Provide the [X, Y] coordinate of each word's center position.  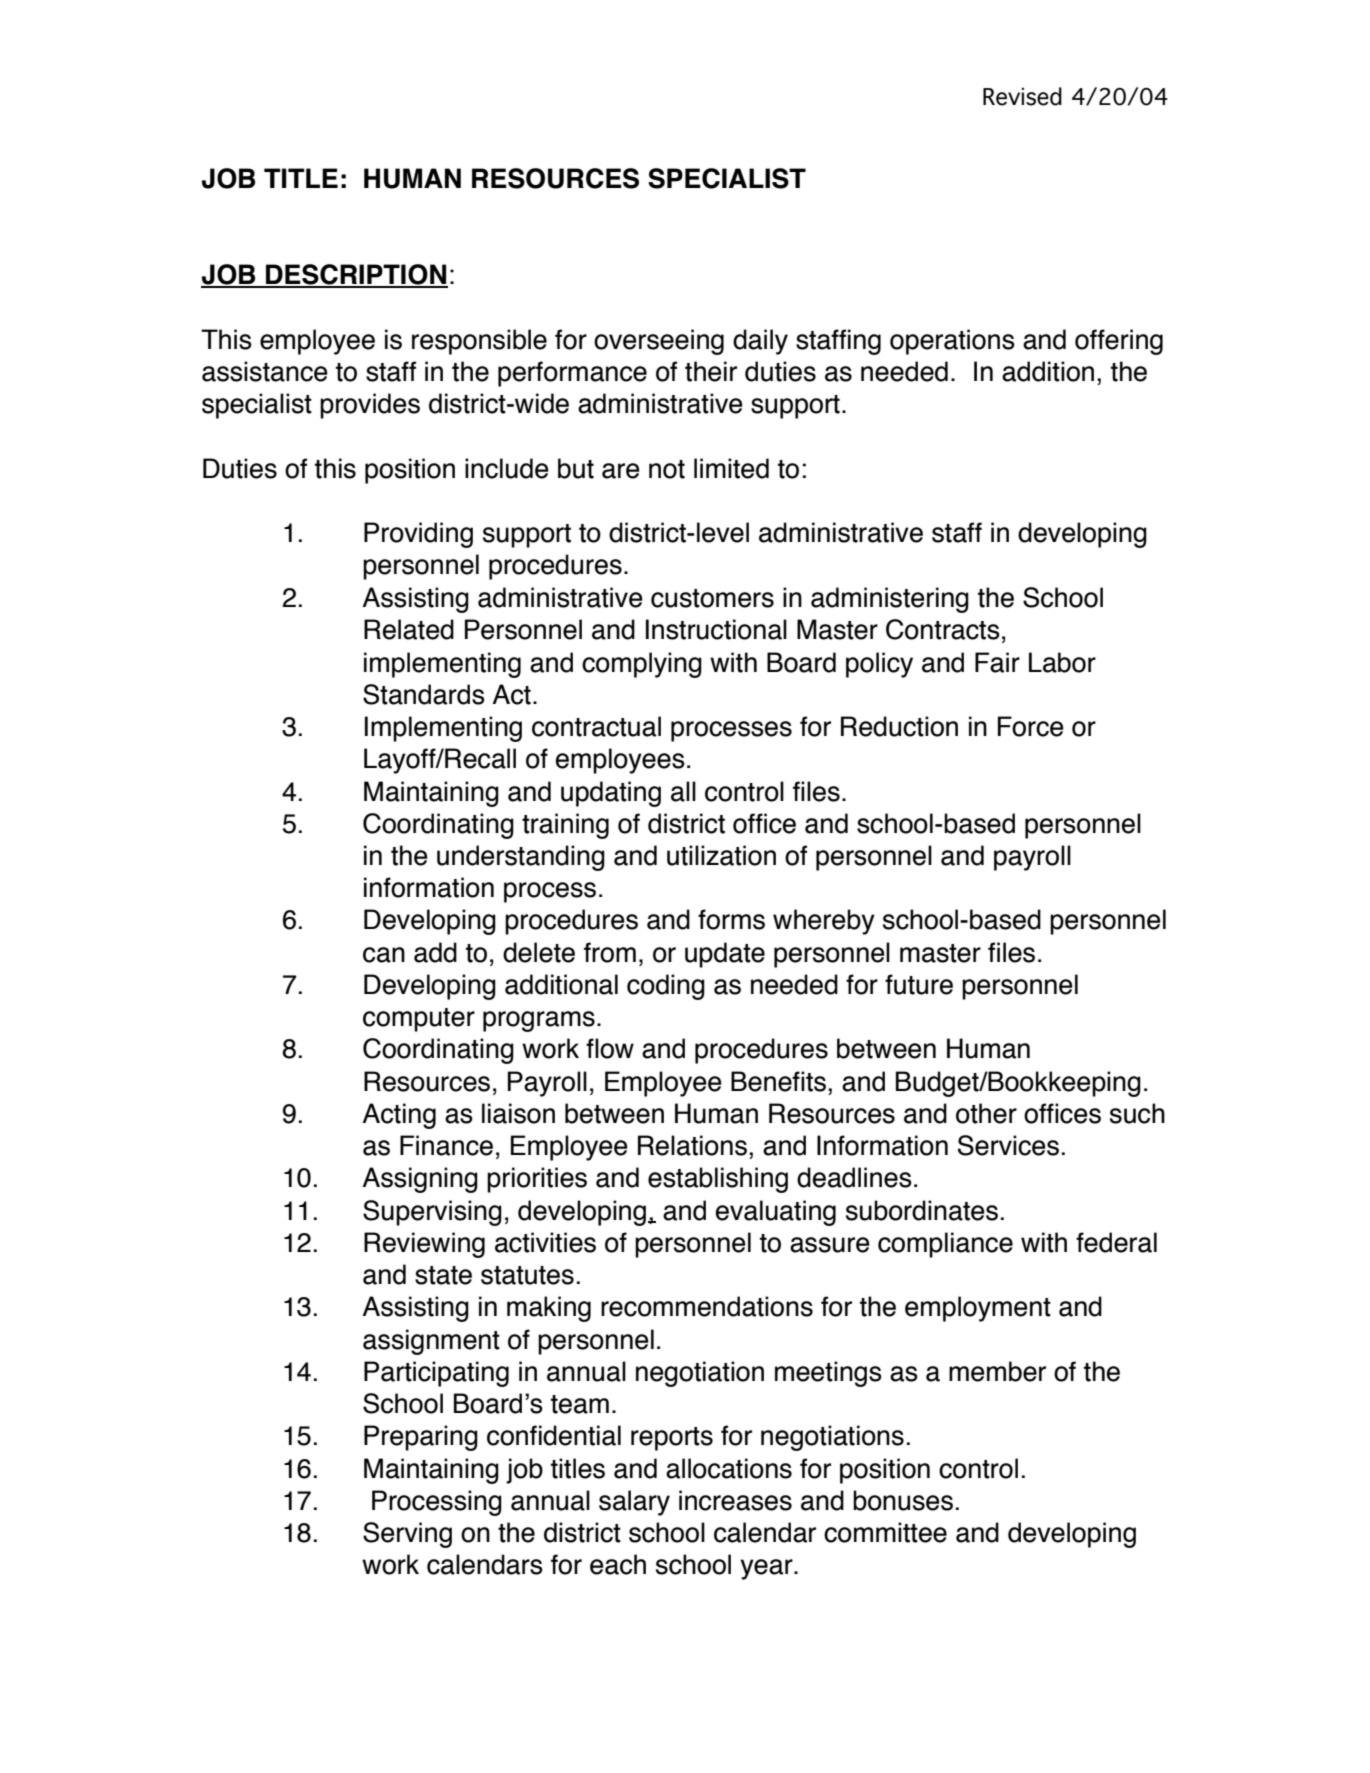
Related [409, 629]
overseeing [659, 342]
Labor [1062, 662]
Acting [399, 1116]
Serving [407, 1535]
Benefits [778, 1081]
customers [712, 598]
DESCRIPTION [356, 275]
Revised [1022, 96]
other [986, 1113]
